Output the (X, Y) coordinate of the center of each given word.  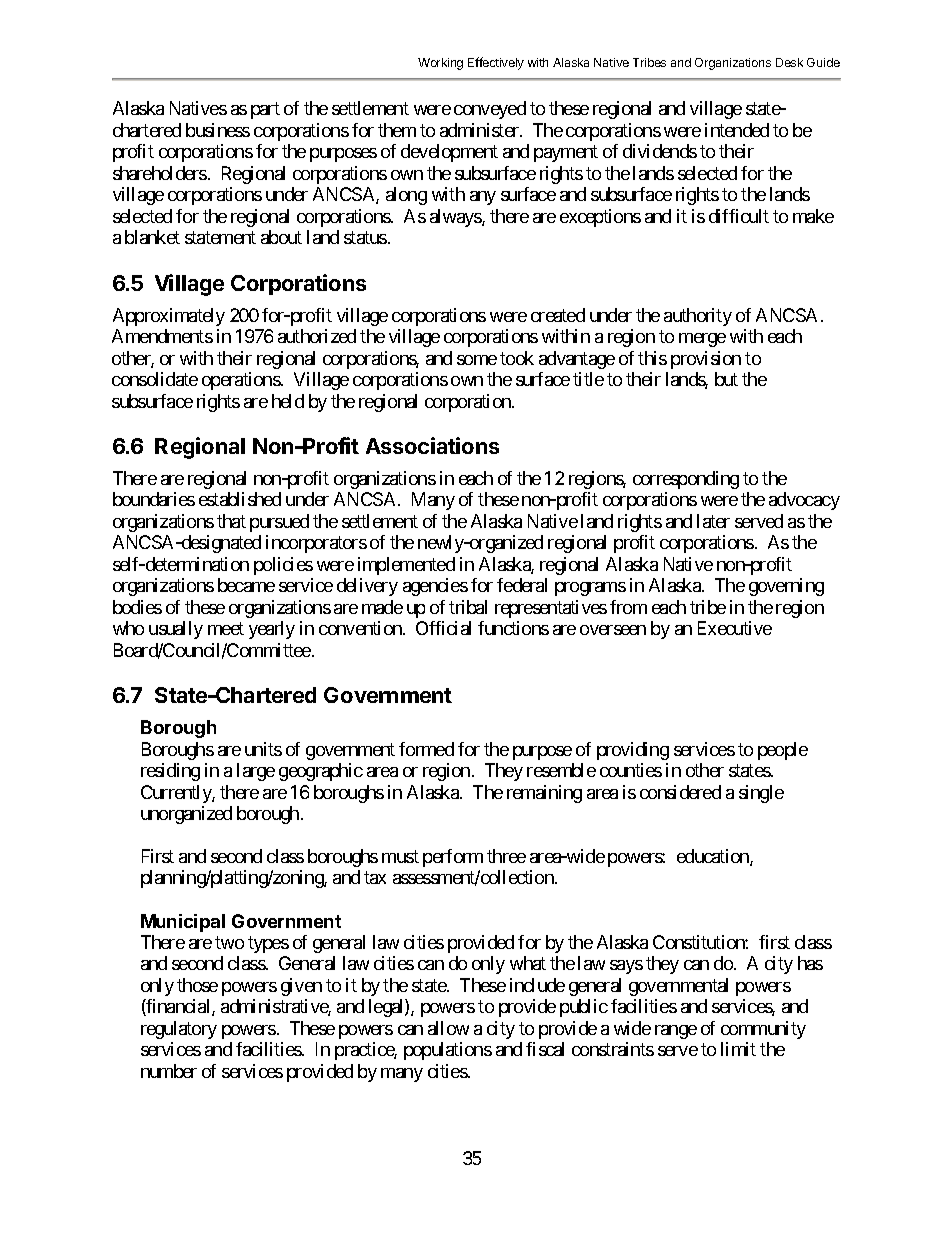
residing (170, 772)
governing (786, 587)
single (761, 794)
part (265, 111)
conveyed (490, 110)
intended (737, 130)
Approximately (169, 317)
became (246, 585)
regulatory (179, 1030)
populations (448, 1051)
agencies (435, 587)
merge (702, 340)
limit (738, 1049)
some (477, 360)
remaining (544, 794)
